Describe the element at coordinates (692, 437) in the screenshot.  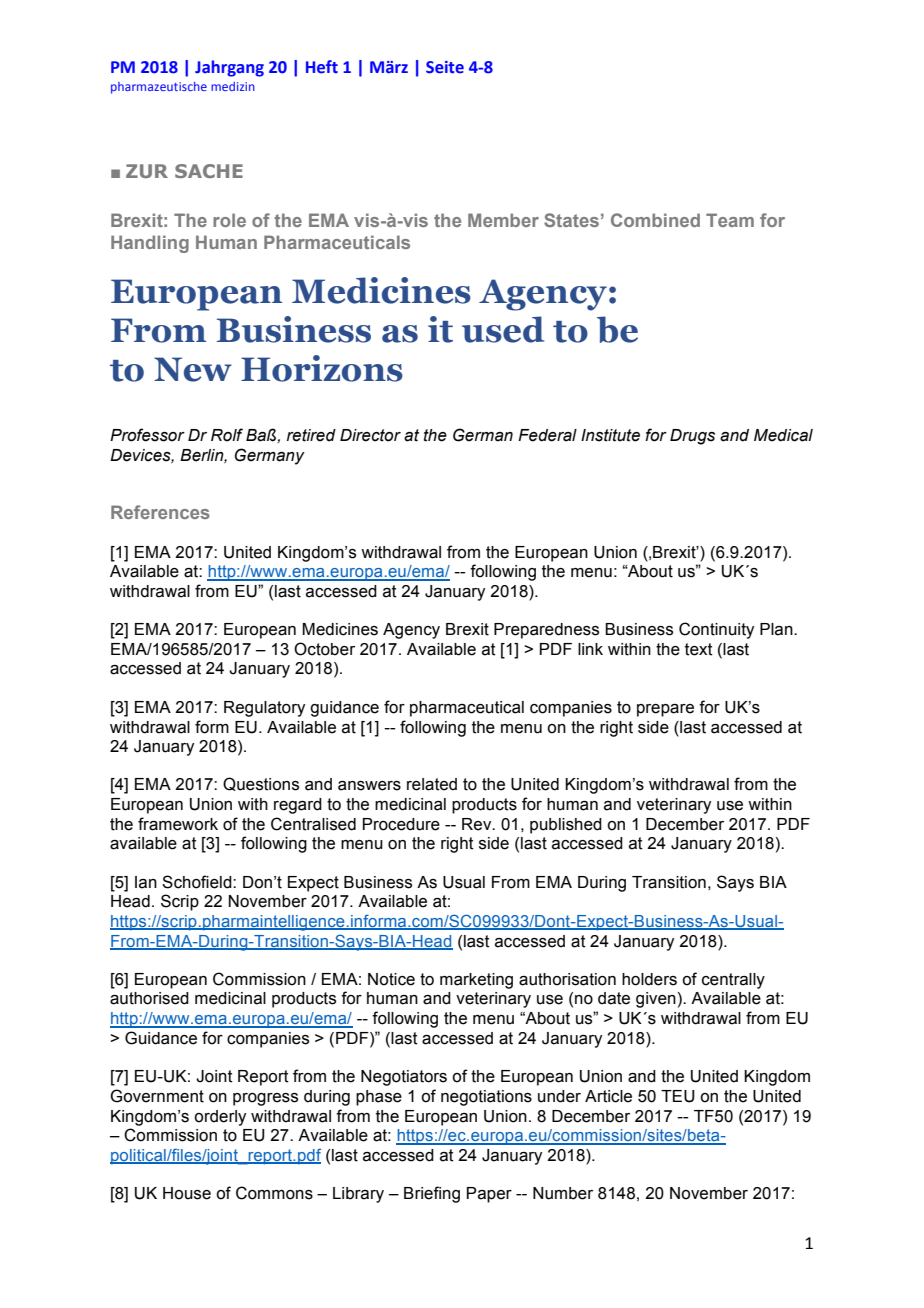
I see `Drugs` at that location.
